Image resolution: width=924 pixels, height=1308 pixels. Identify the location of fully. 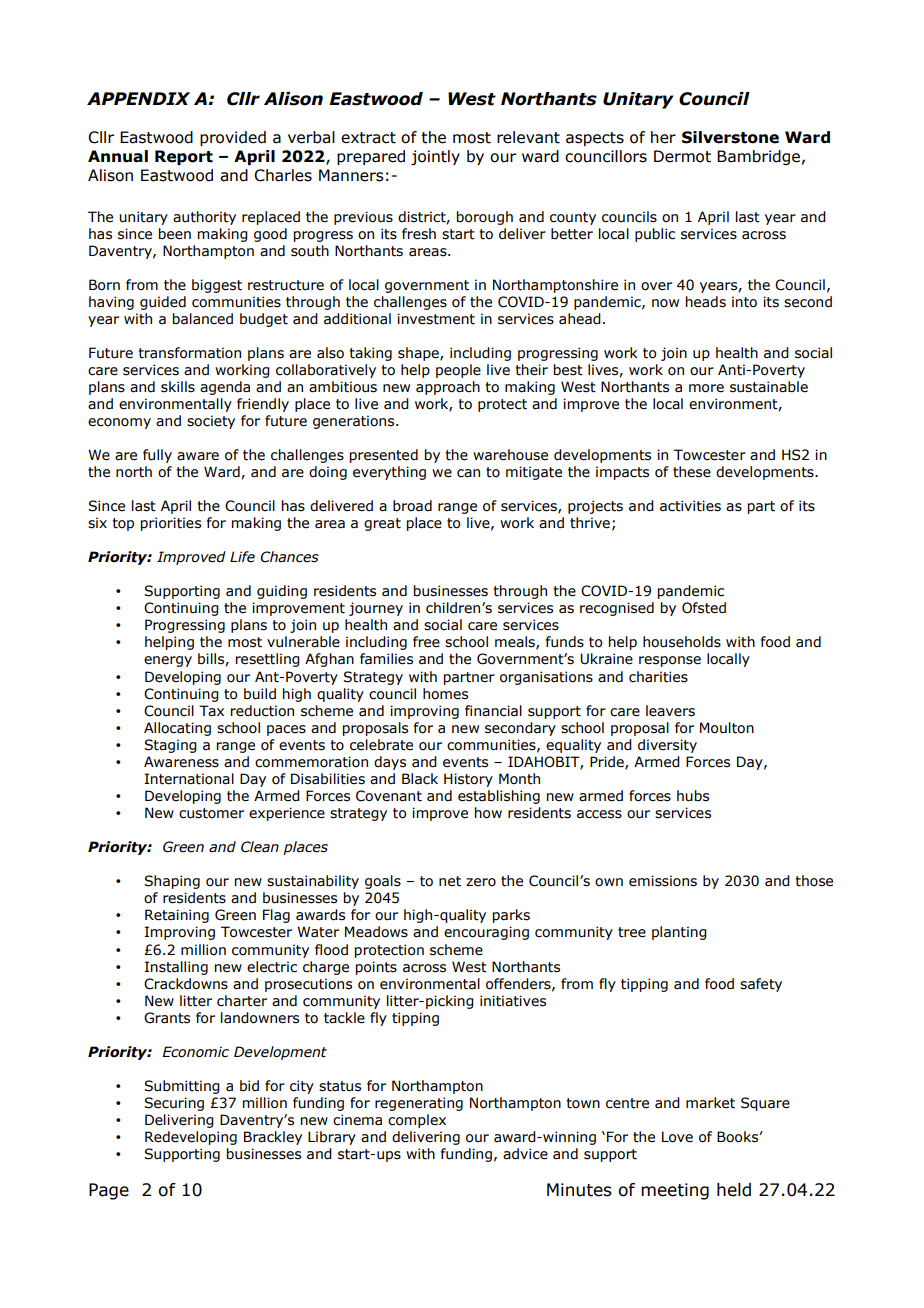
(157, 456).
